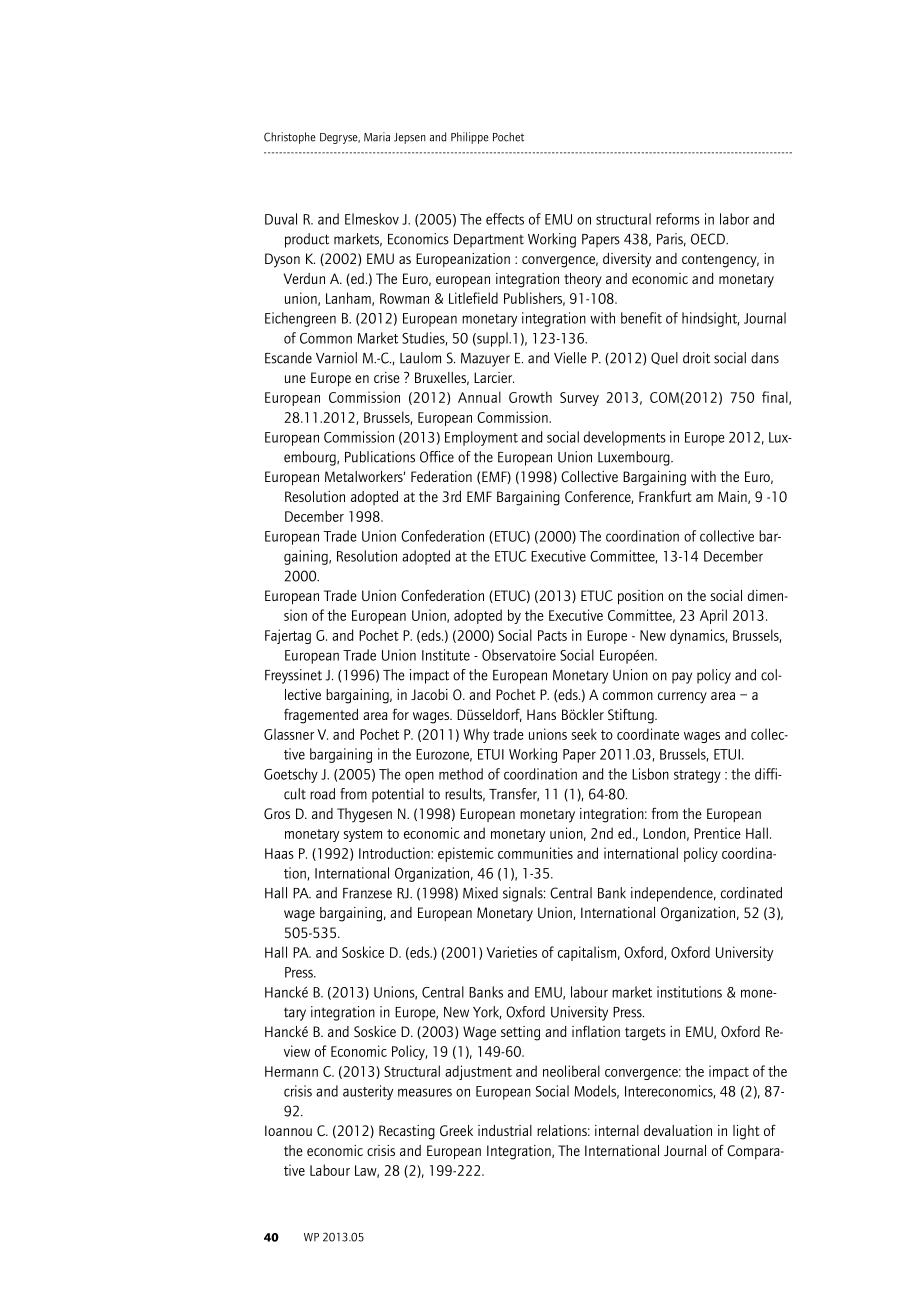  What do you see at coordinates (505, 219) in the image?
I see `effects` at bounding box center [505, 219].
